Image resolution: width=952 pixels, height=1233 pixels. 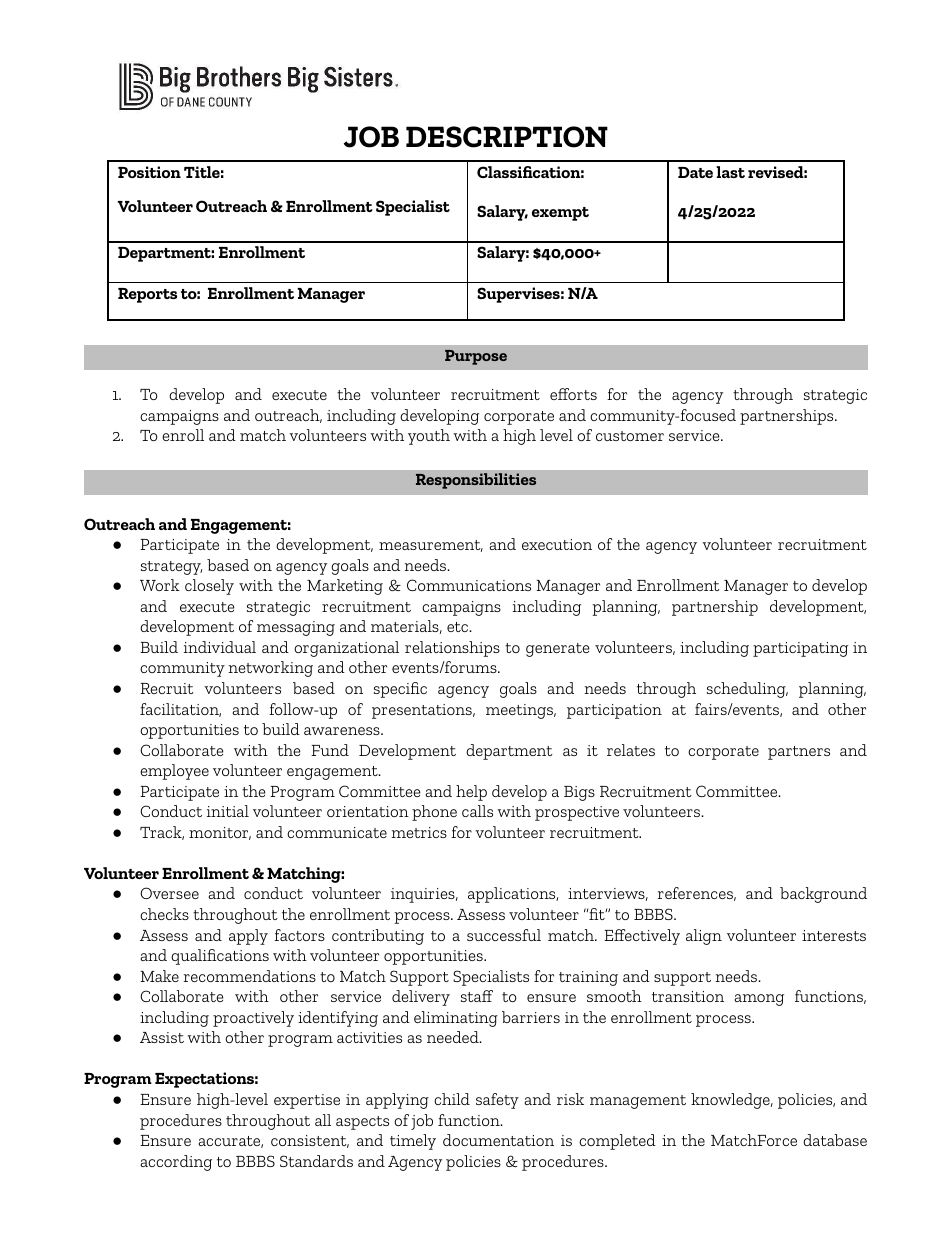 I want to click on Position, so click(x=149, y=172).
